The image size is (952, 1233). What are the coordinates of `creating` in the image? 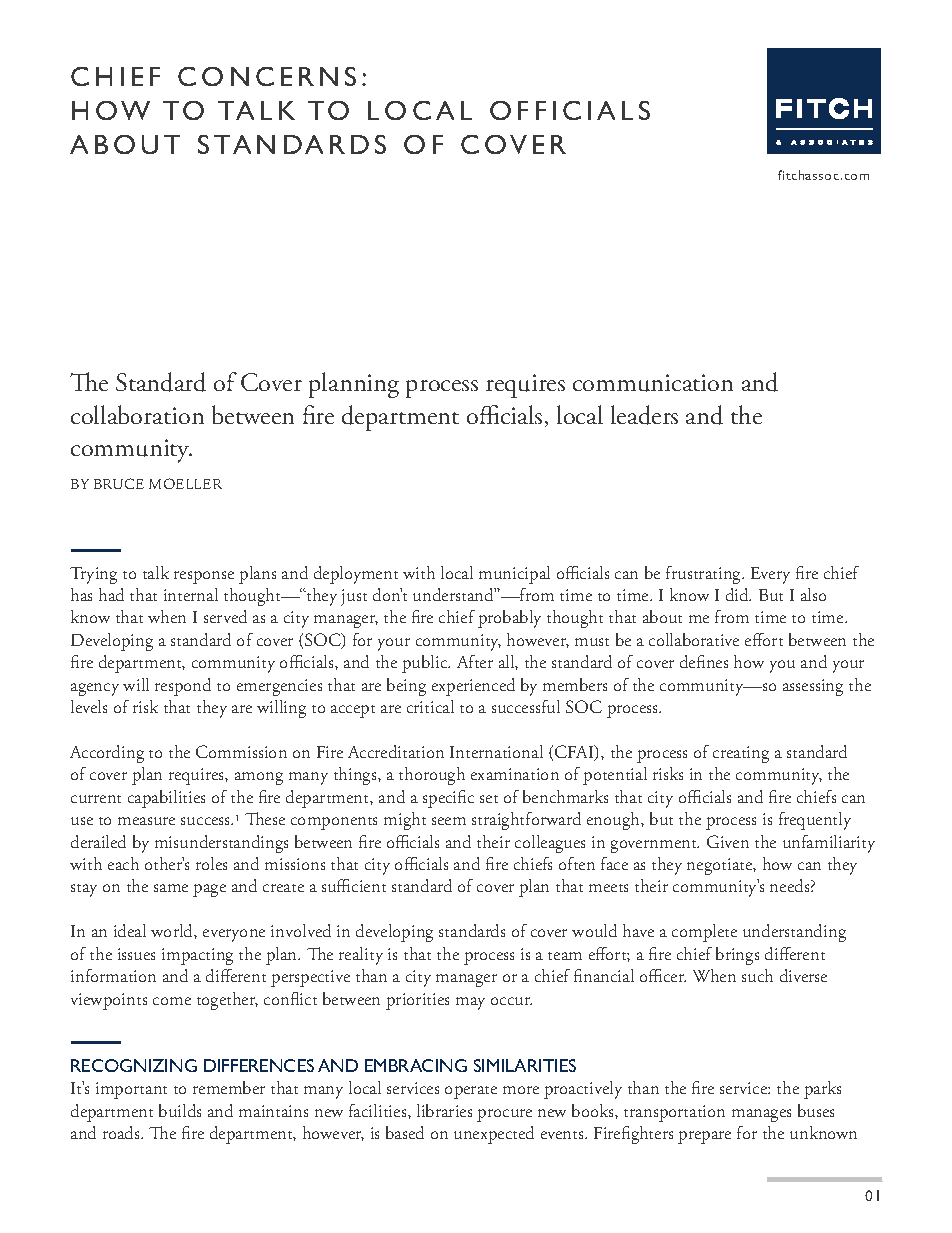 It's located at (741, 754).
